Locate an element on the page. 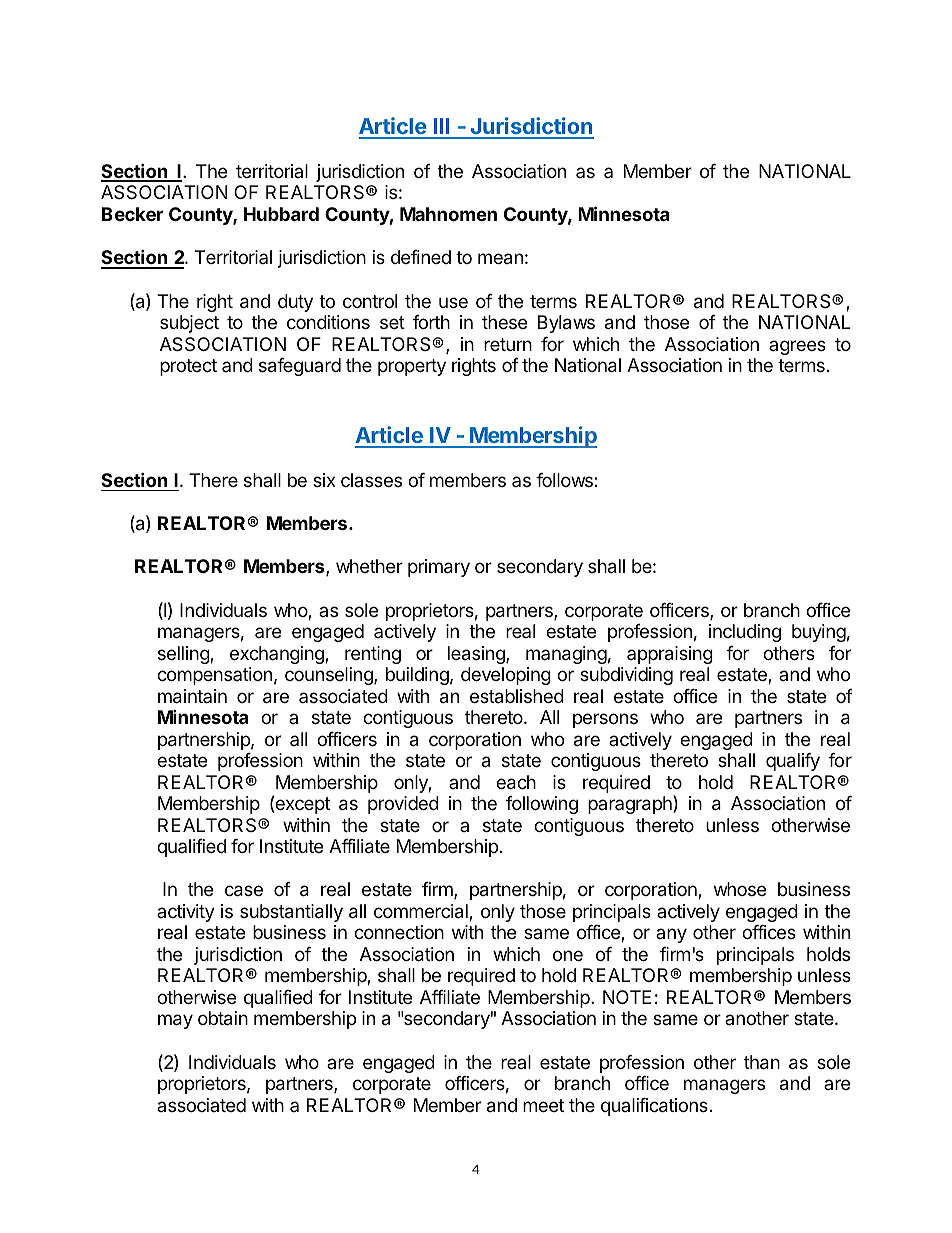  compensation is located at coordinates (214, 676).
